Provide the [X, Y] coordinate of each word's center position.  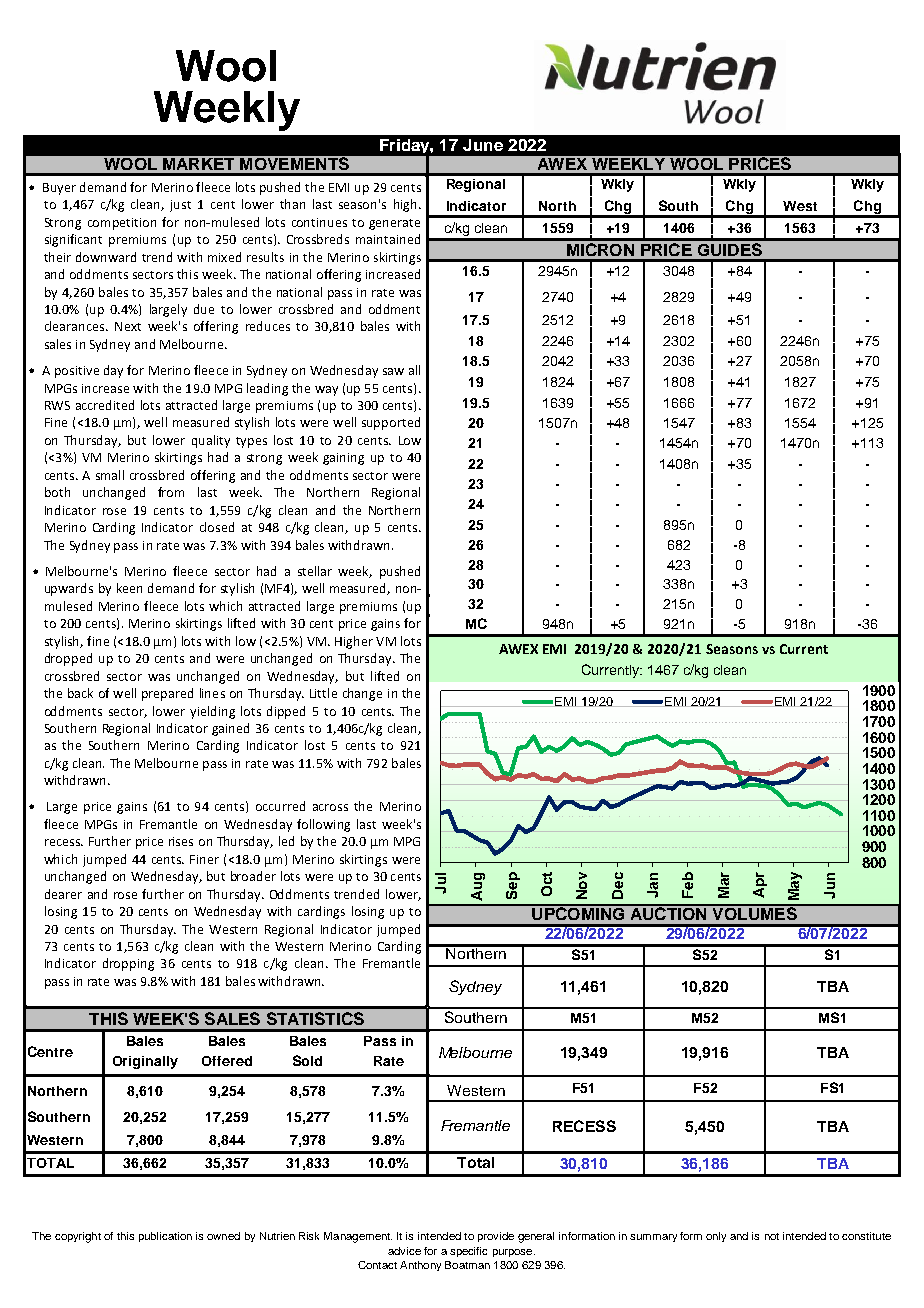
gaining [343, 459]
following [323, 825]
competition [122, 224]
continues [319, 222]
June [483, 145]
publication [165, 1237]
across [330, 807]
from [171, 492]
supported [391, 423]
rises [181, 841]
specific [468, 1252]
